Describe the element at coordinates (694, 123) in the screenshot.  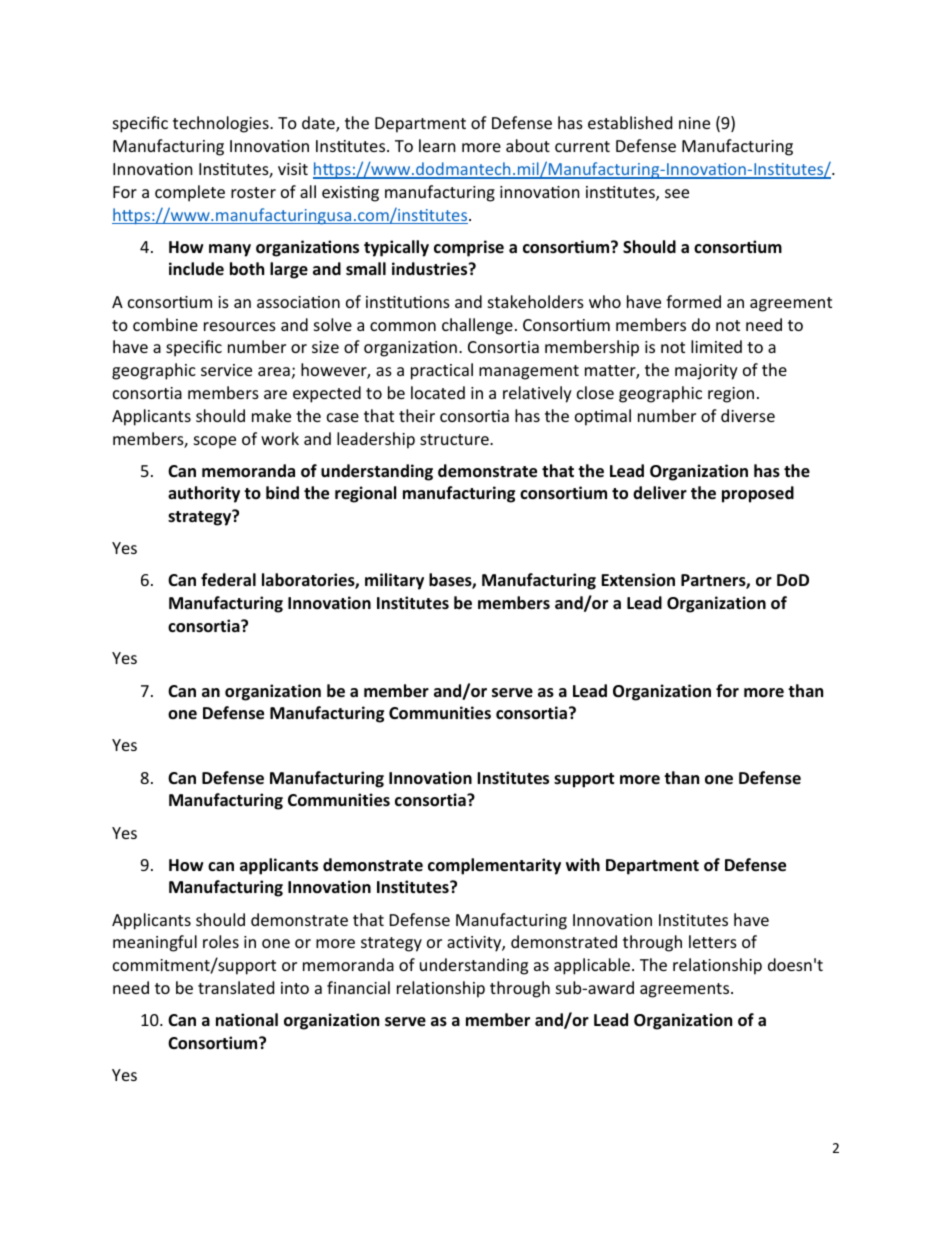
I see `nine` at that location.
